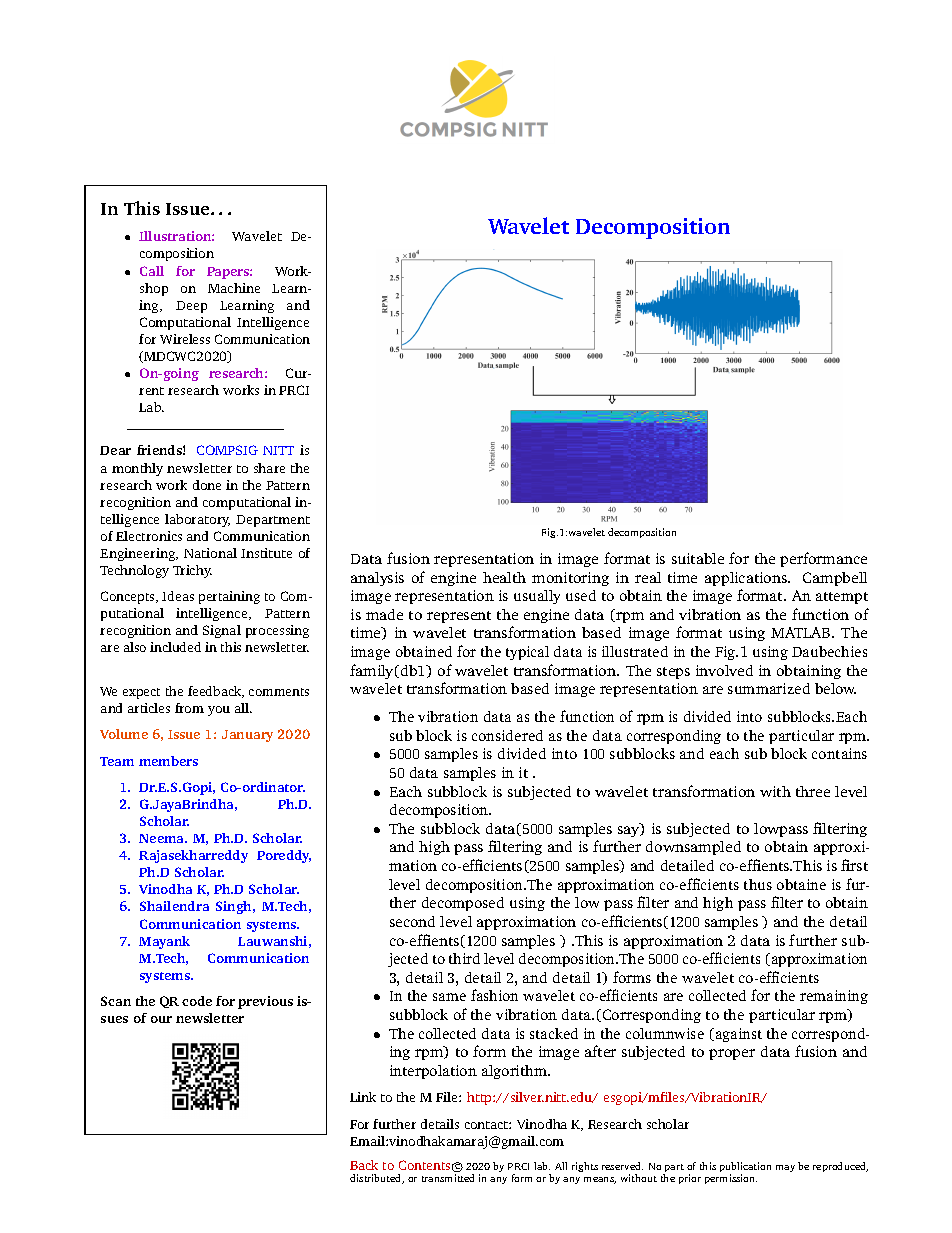 The image size is (952, 1233). I want to click on thus, so click(758, 884).
